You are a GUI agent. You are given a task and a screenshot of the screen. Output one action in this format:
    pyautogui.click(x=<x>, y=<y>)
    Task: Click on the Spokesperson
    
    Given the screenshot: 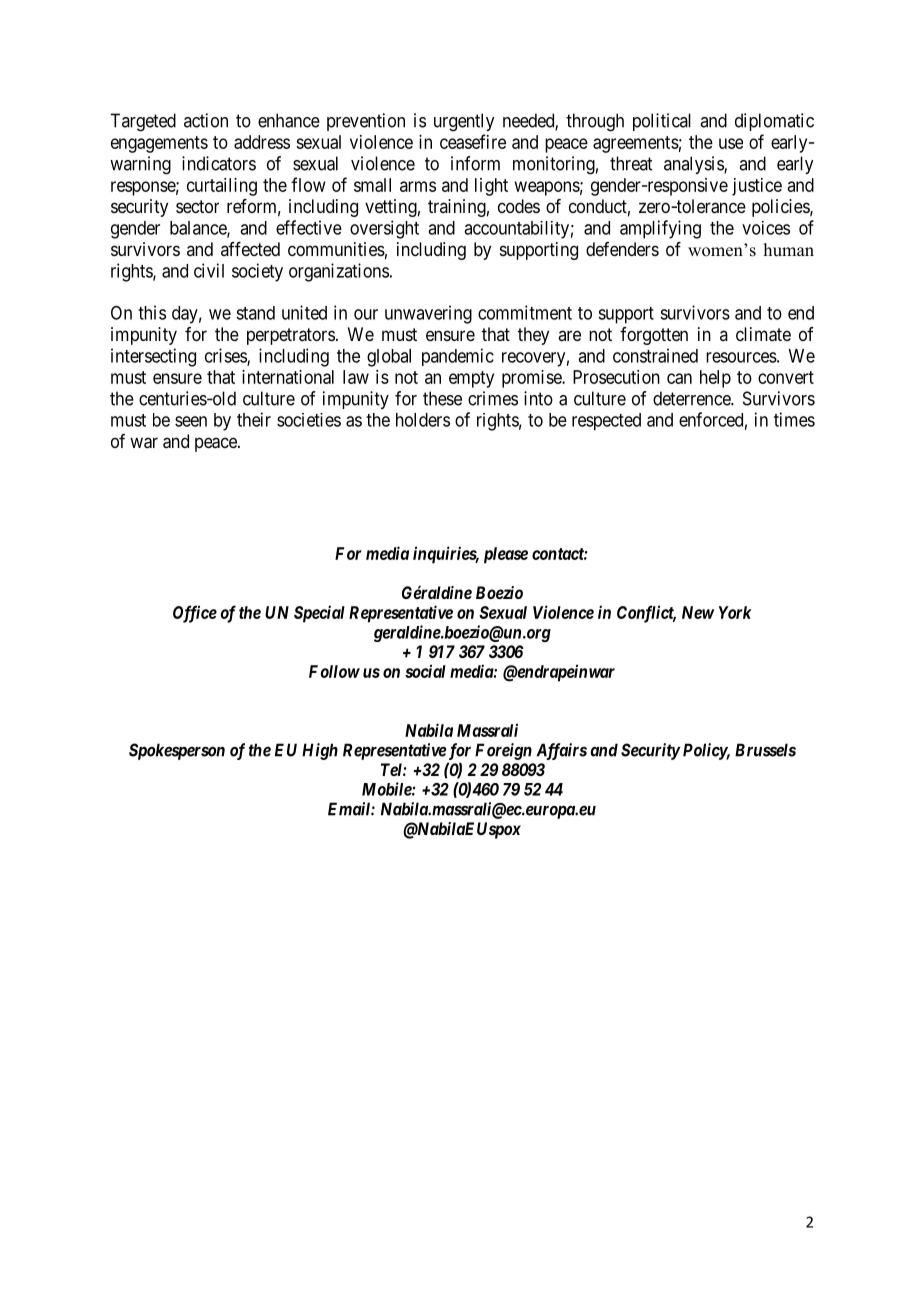 What is the action you would take?
    pyautogui.click(x=177, y=751)
